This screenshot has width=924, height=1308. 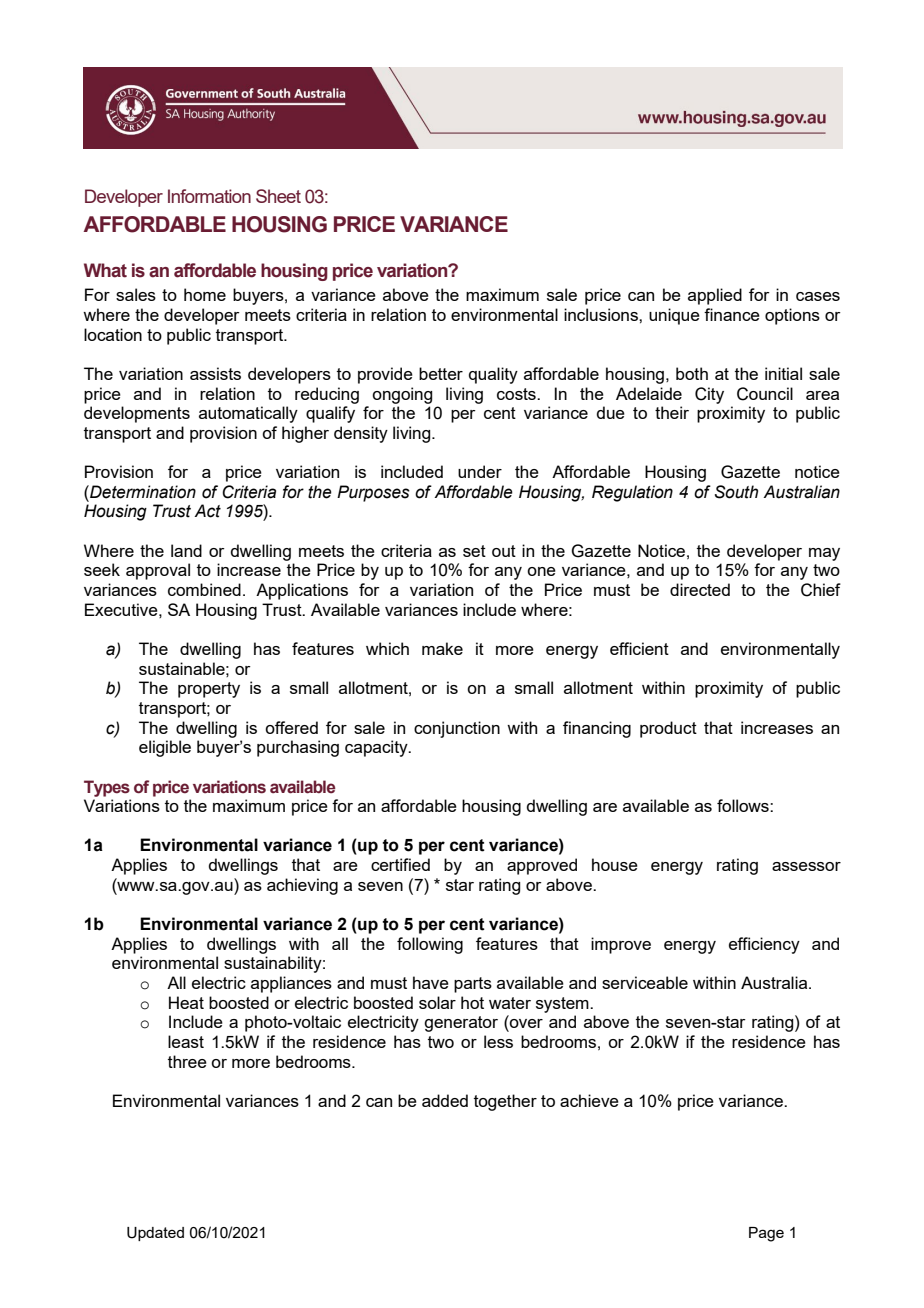 I want to click on achieving, so click(x=302, y=886).
